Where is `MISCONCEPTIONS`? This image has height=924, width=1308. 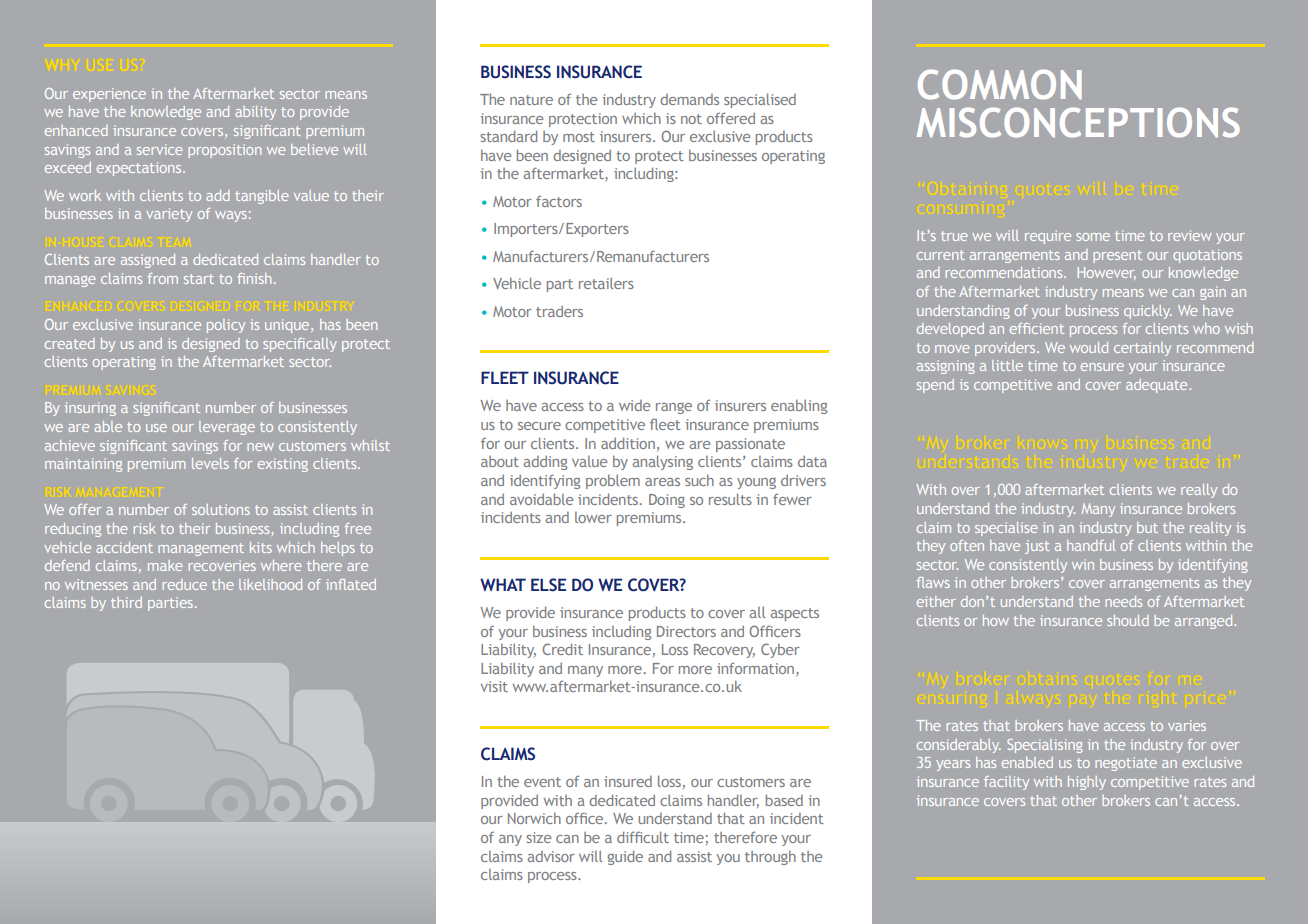
MISCONCEPTIONS is located at coordinates (1078, 122).
